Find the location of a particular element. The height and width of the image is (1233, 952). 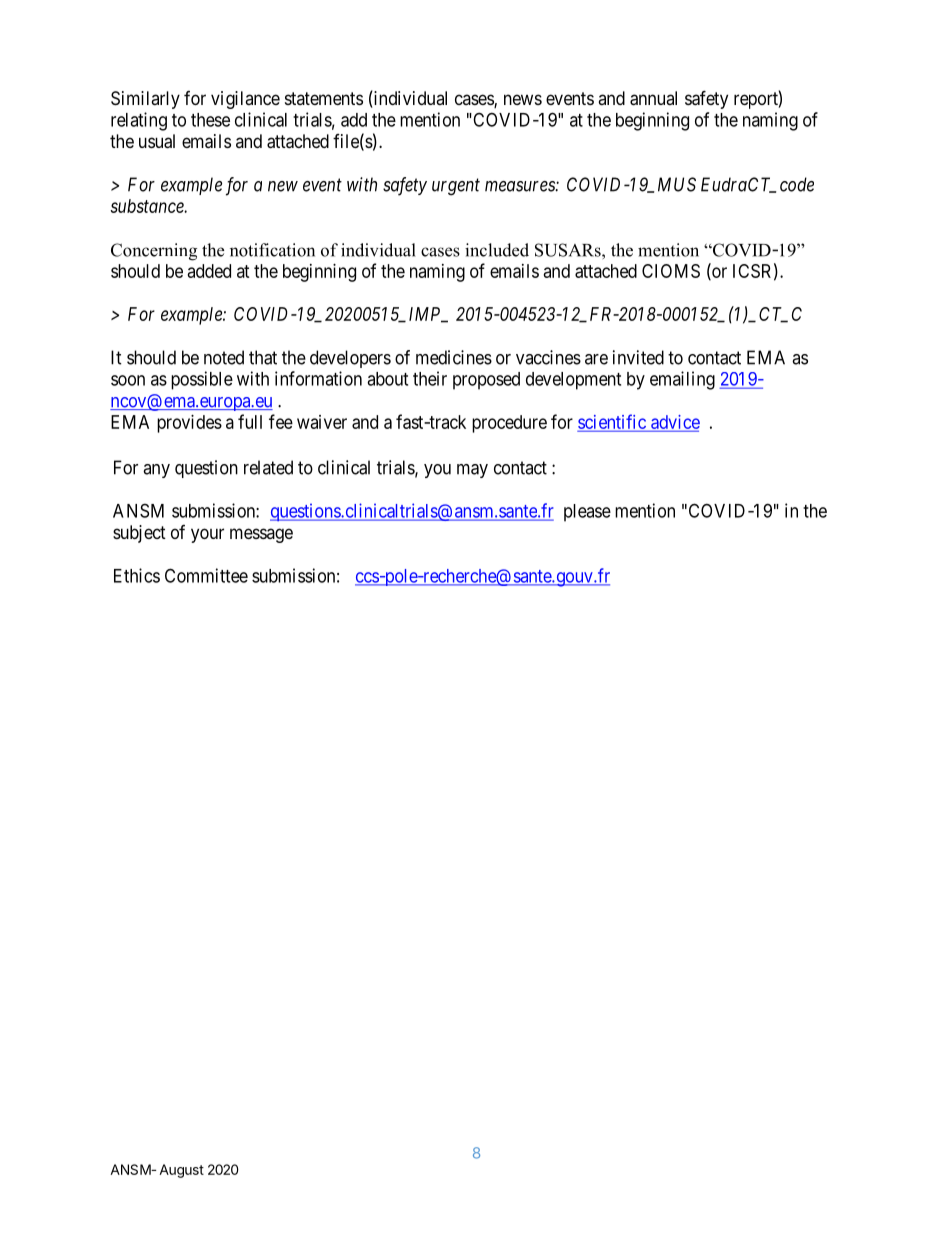

added is located at coordinates (209, 271).
